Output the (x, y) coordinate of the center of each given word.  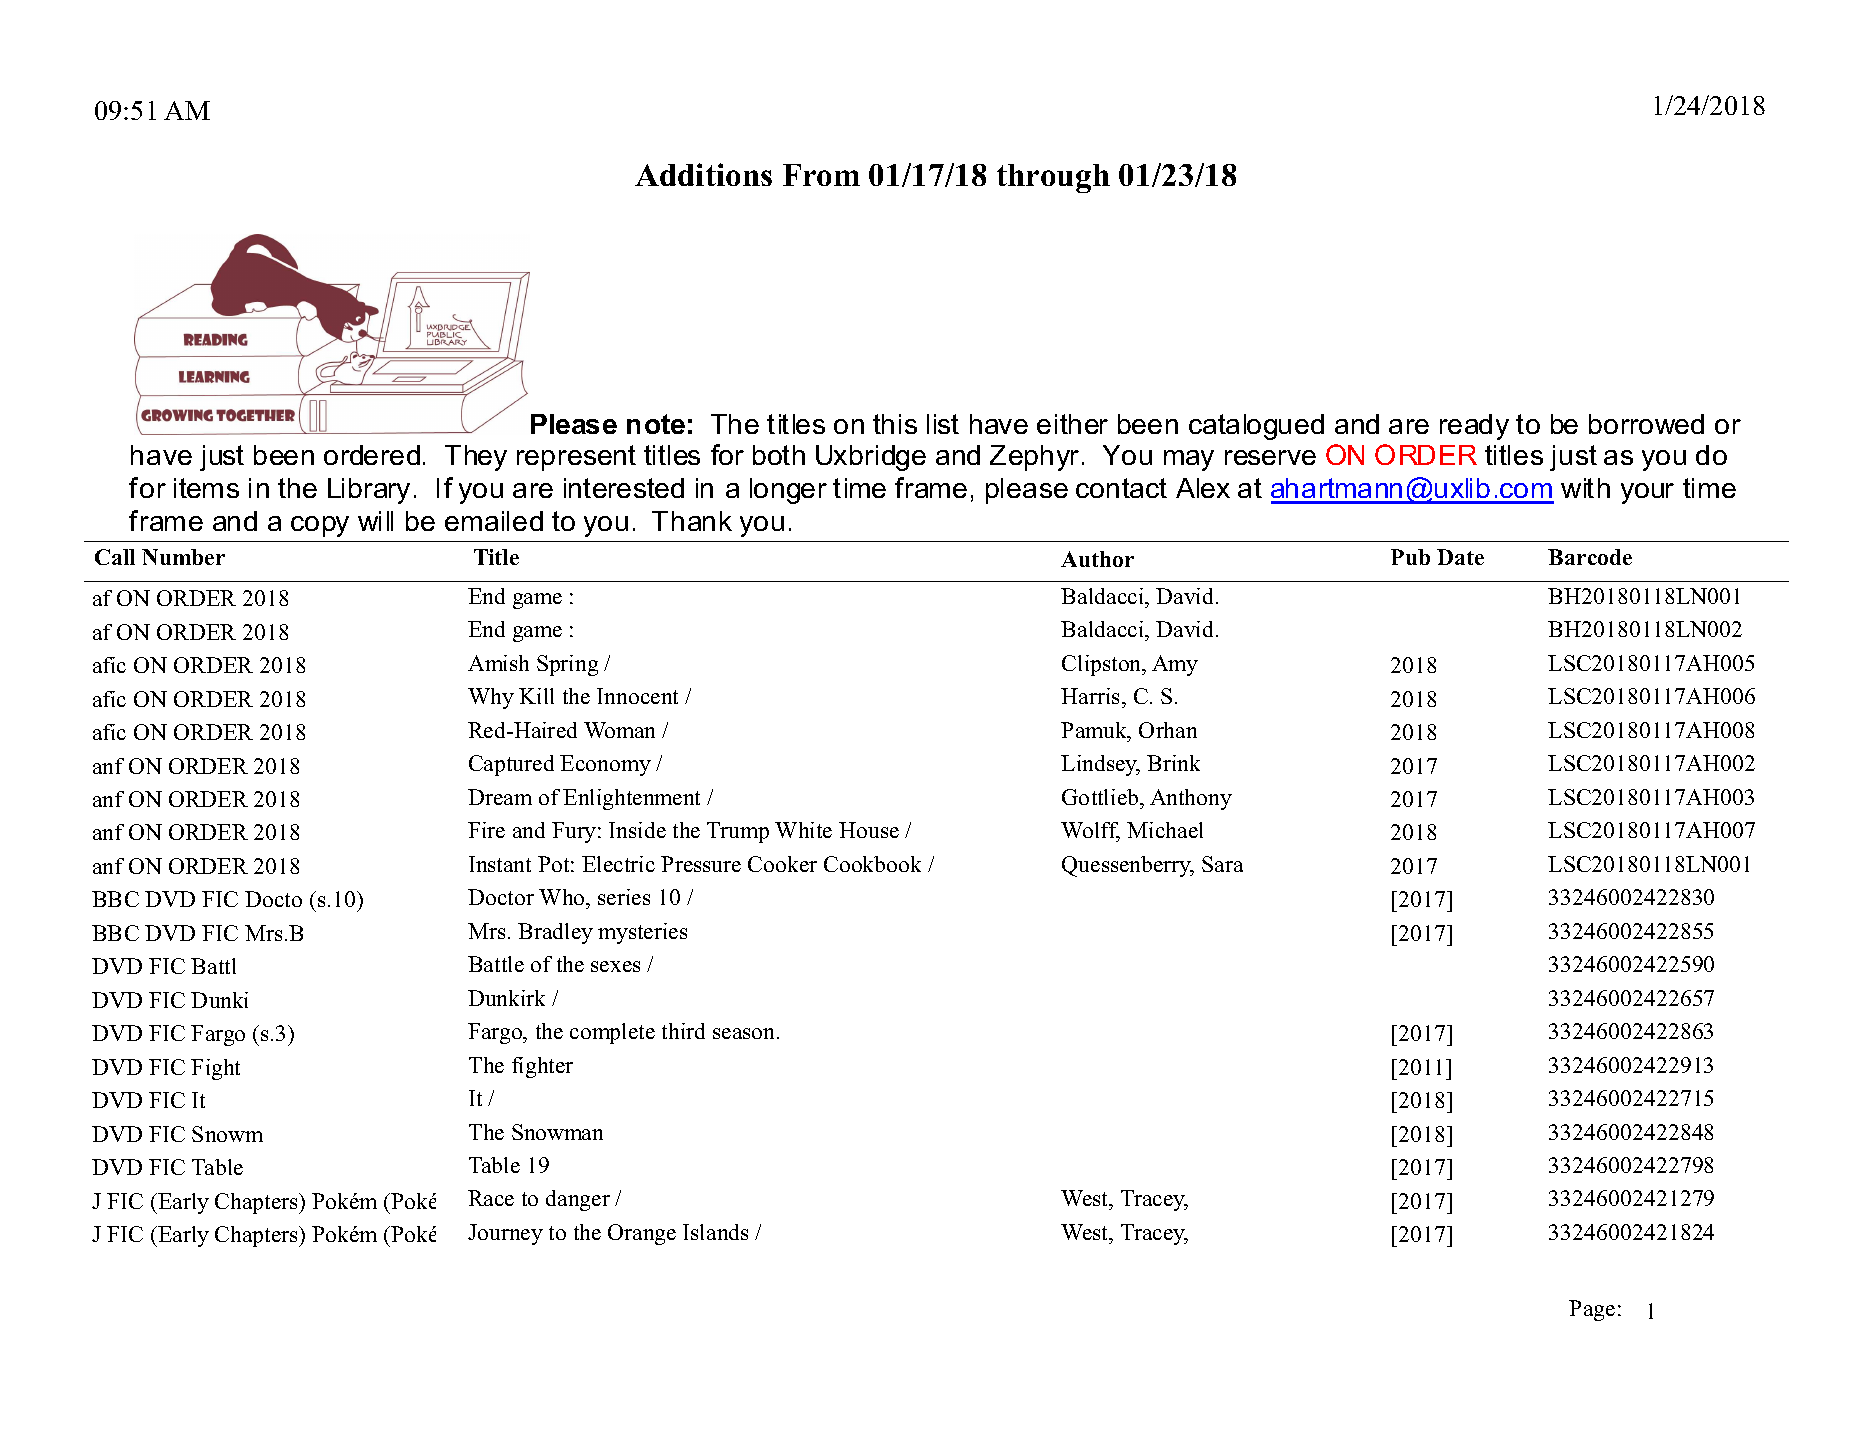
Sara (1222, 864)
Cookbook (872, 864)
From (821, 175)
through (1053, 178)
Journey (505, 1234)
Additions (703, 174)
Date (1460, 557)
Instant (500, 864)
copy (320, 526)
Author (1097, 559)
